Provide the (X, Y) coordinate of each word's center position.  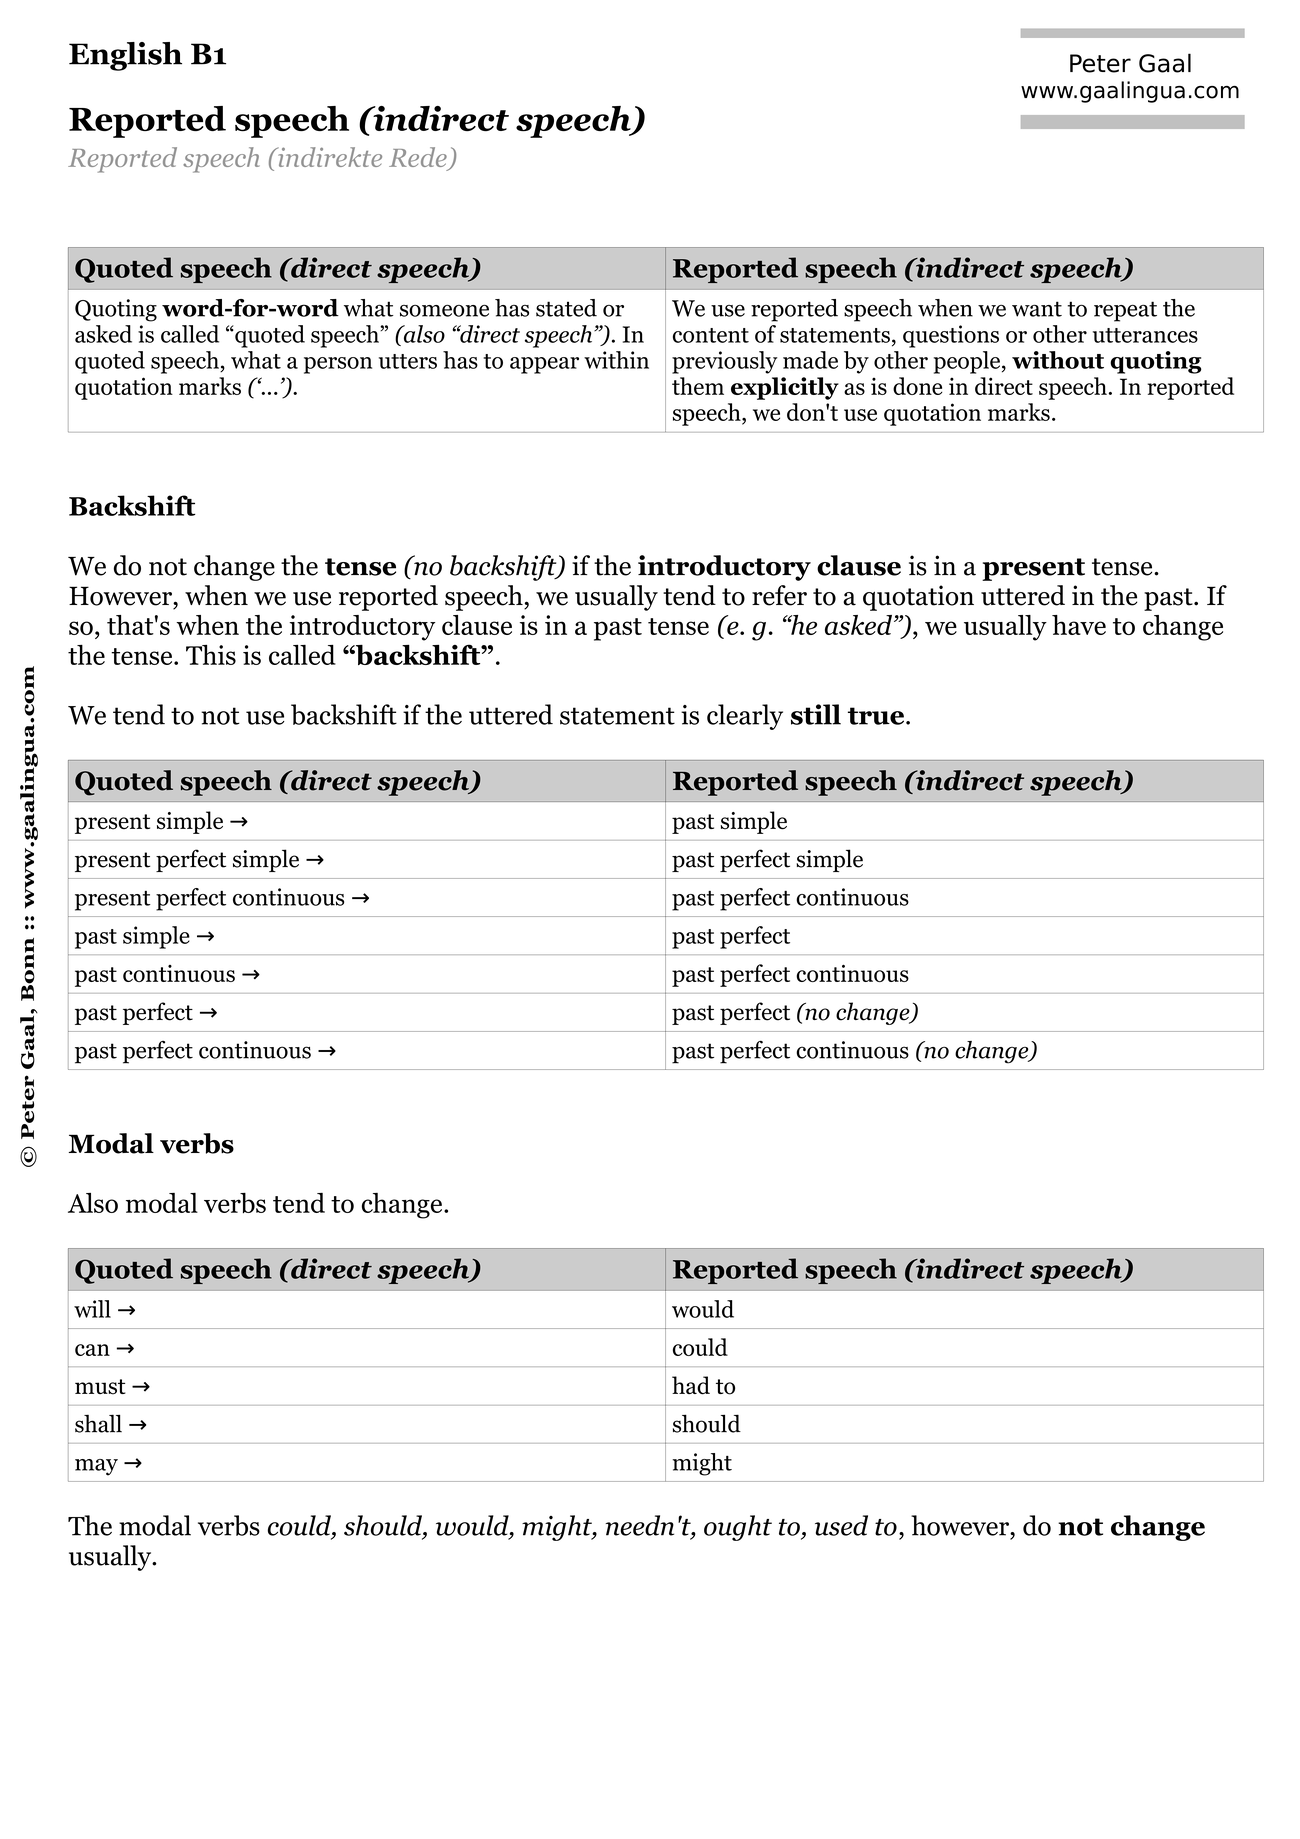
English (125, 56)
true (877, 716)
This (211, 655)
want (1037, 309)
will (92, 1309)
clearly (745, 717)
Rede (419, 158)
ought (738, 1528)
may (96, 1467)
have (1079, 625)
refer (779, 595)
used (841, 1525)
